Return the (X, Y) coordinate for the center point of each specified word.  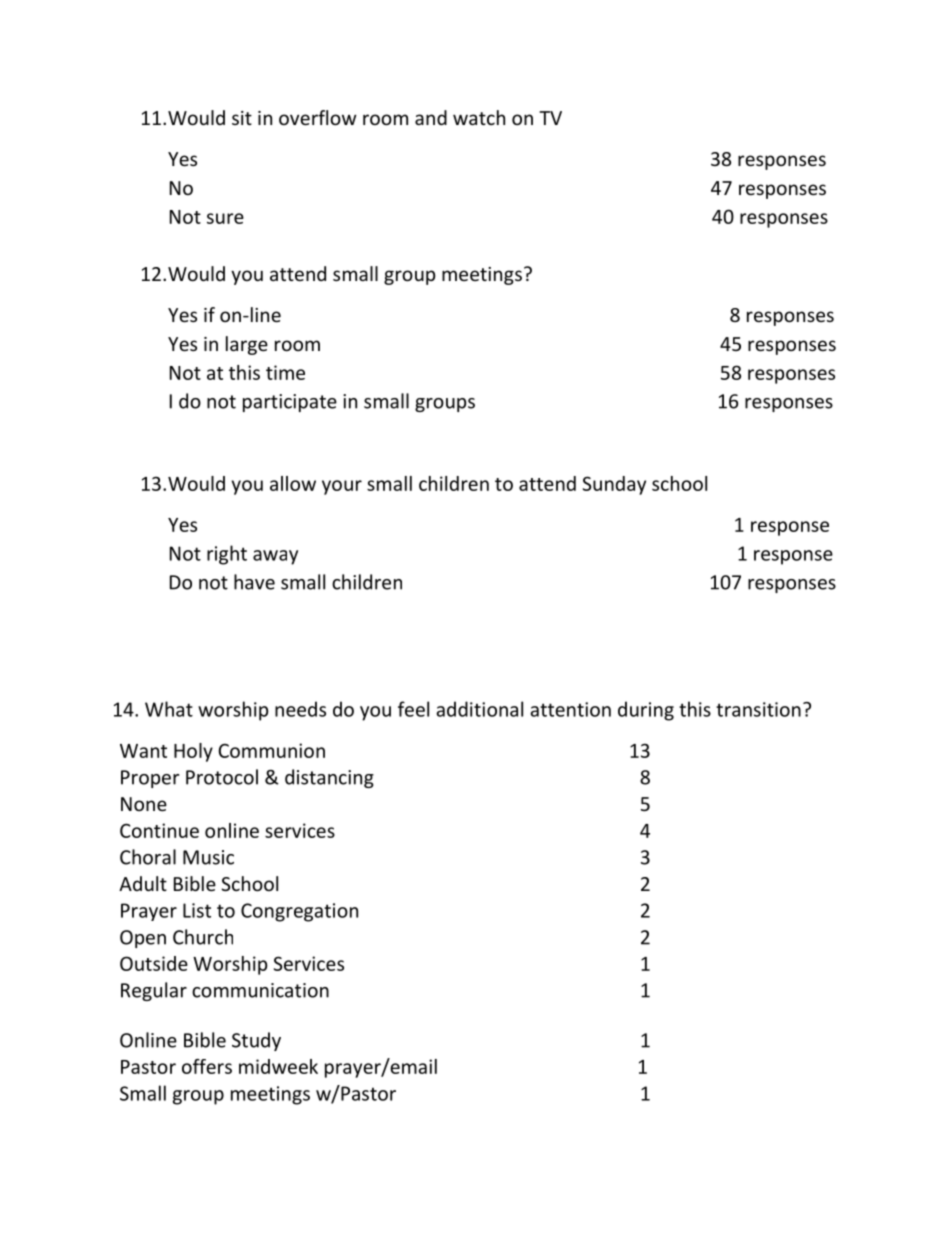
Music (208, 857)
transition (758, 709)
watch (479, 117)
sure (225, 218)
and (431, 117)
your (342, 487)
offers (207, 1066)
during (646, 711)
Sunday (614, 485)
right (227, 555)
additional (479, 709)
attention (570, 709)
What (169, 709)
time (285, 372)
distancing (329, 778)
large (247, 345)
